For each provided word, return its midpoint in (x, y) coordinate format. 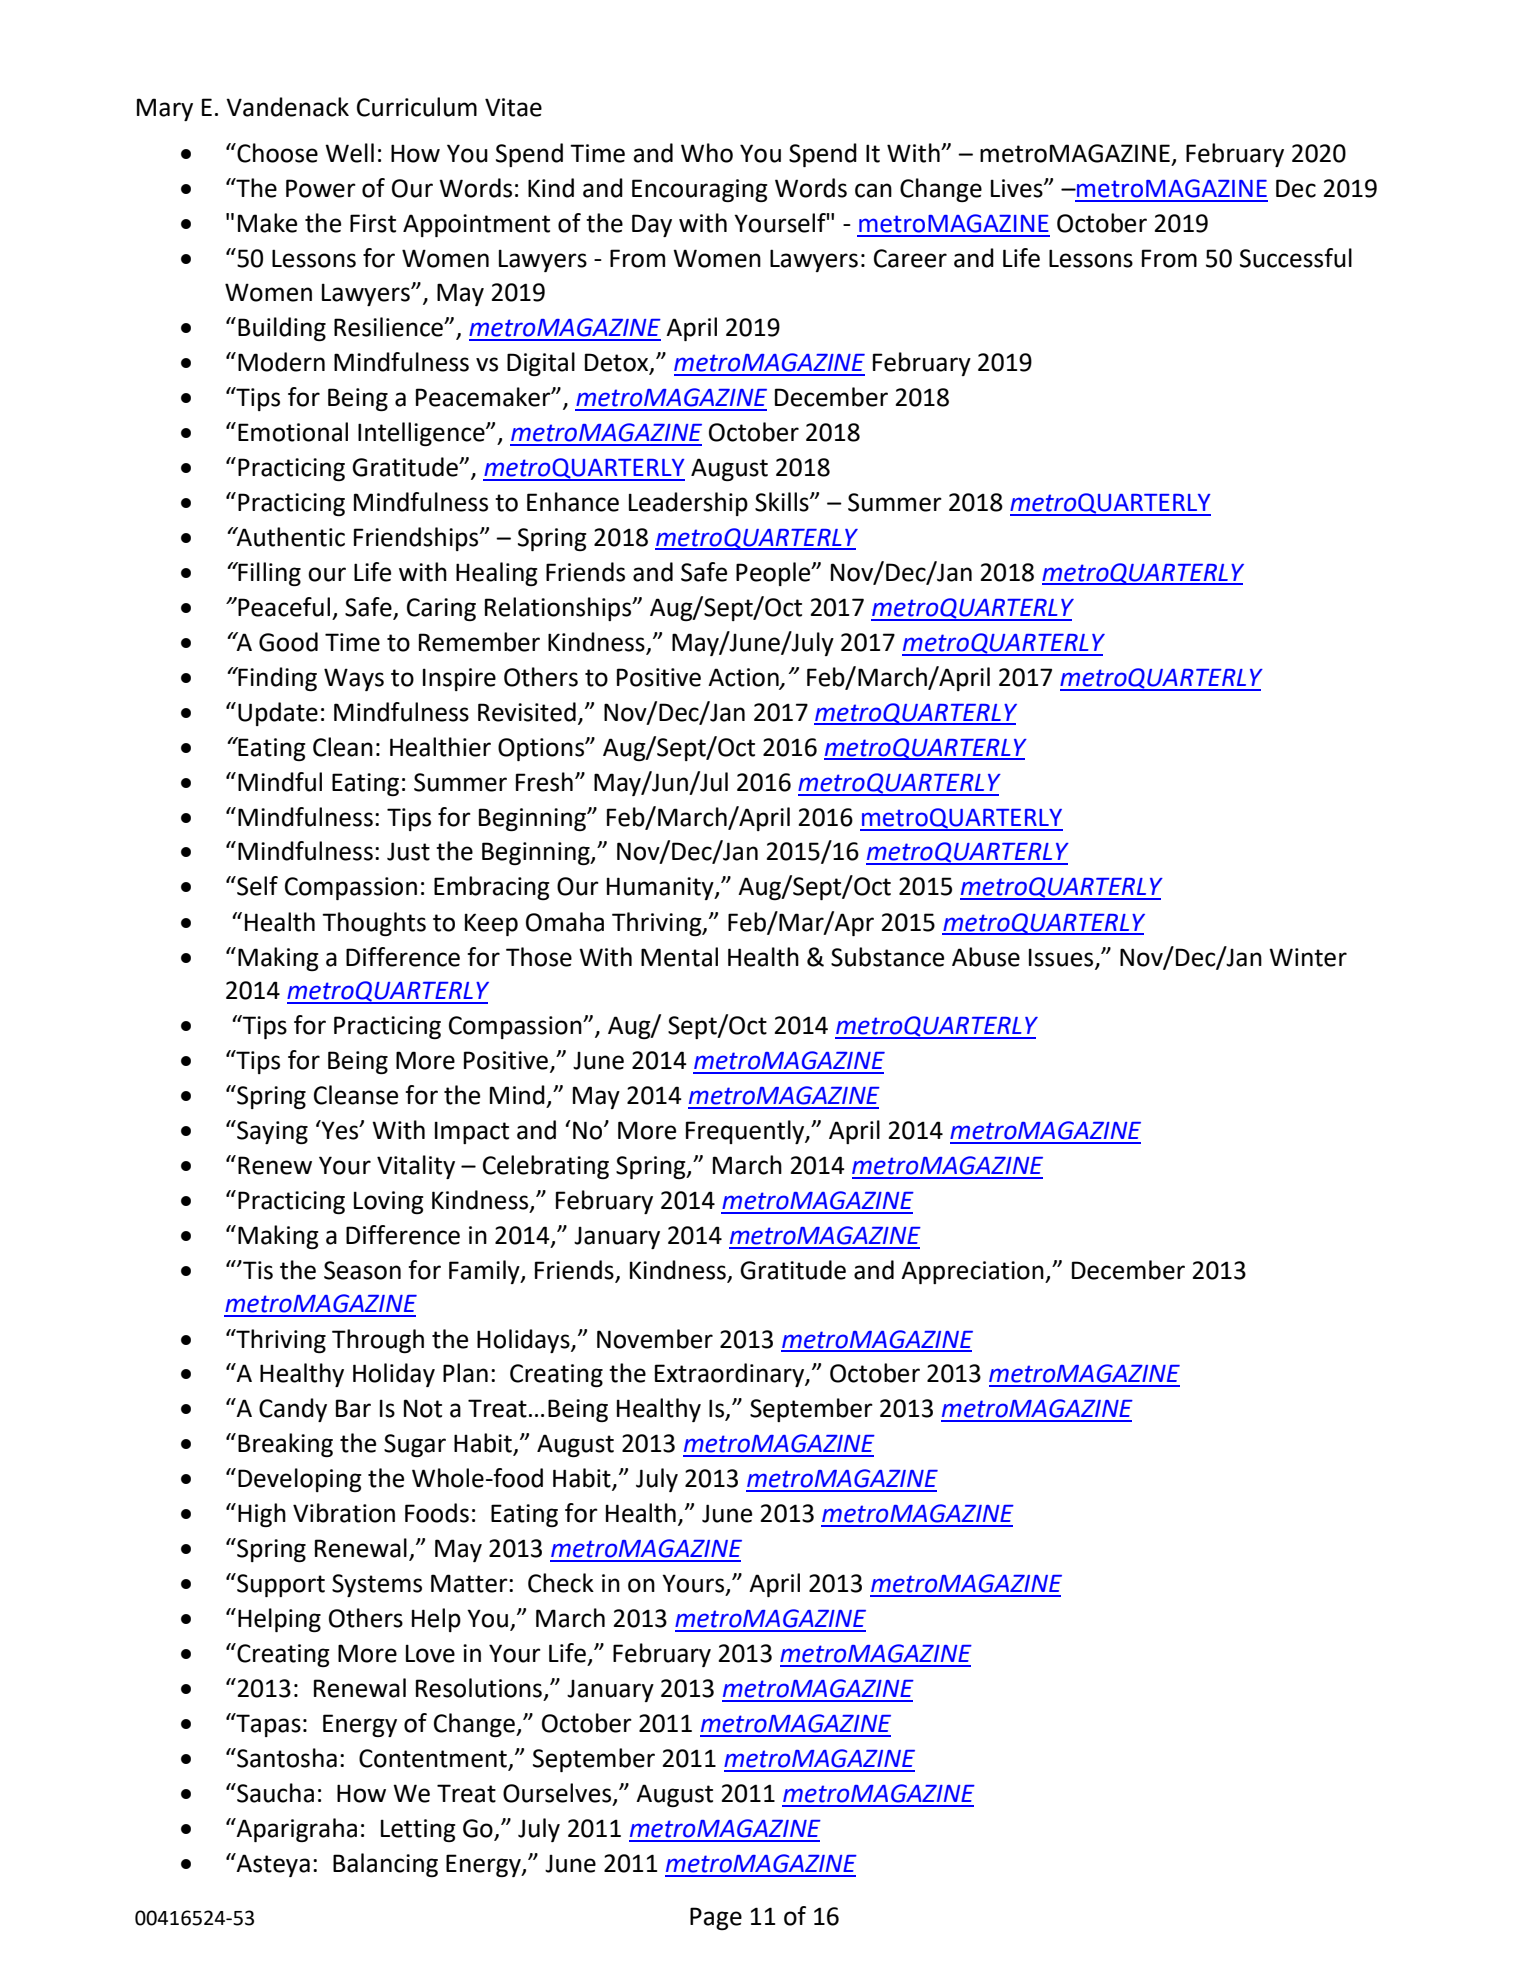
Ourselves (558, 1794)
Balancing (385, 1865)
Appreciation (973, 1272)
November (655, 1339)
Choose (276, 153)
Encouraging (700, 190)
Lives (1018, 188)
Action (744, 678)
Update (278, 714)
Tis (257, 1270)
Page (716, 1918)
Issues (1062, 958)
